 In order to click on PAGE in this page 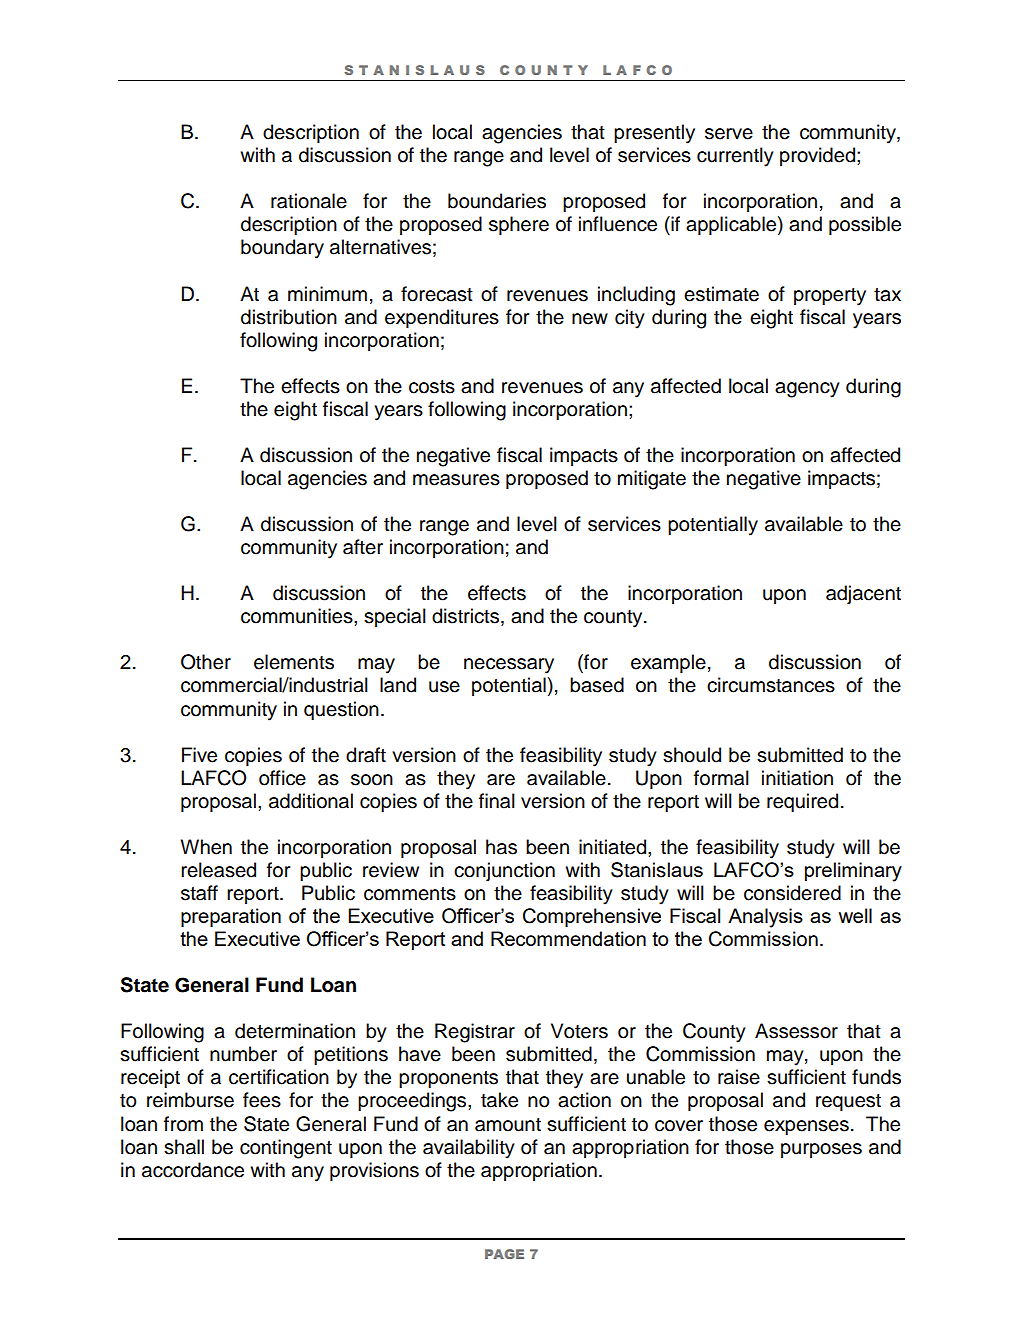, I will do `click(504, 1254)`.
